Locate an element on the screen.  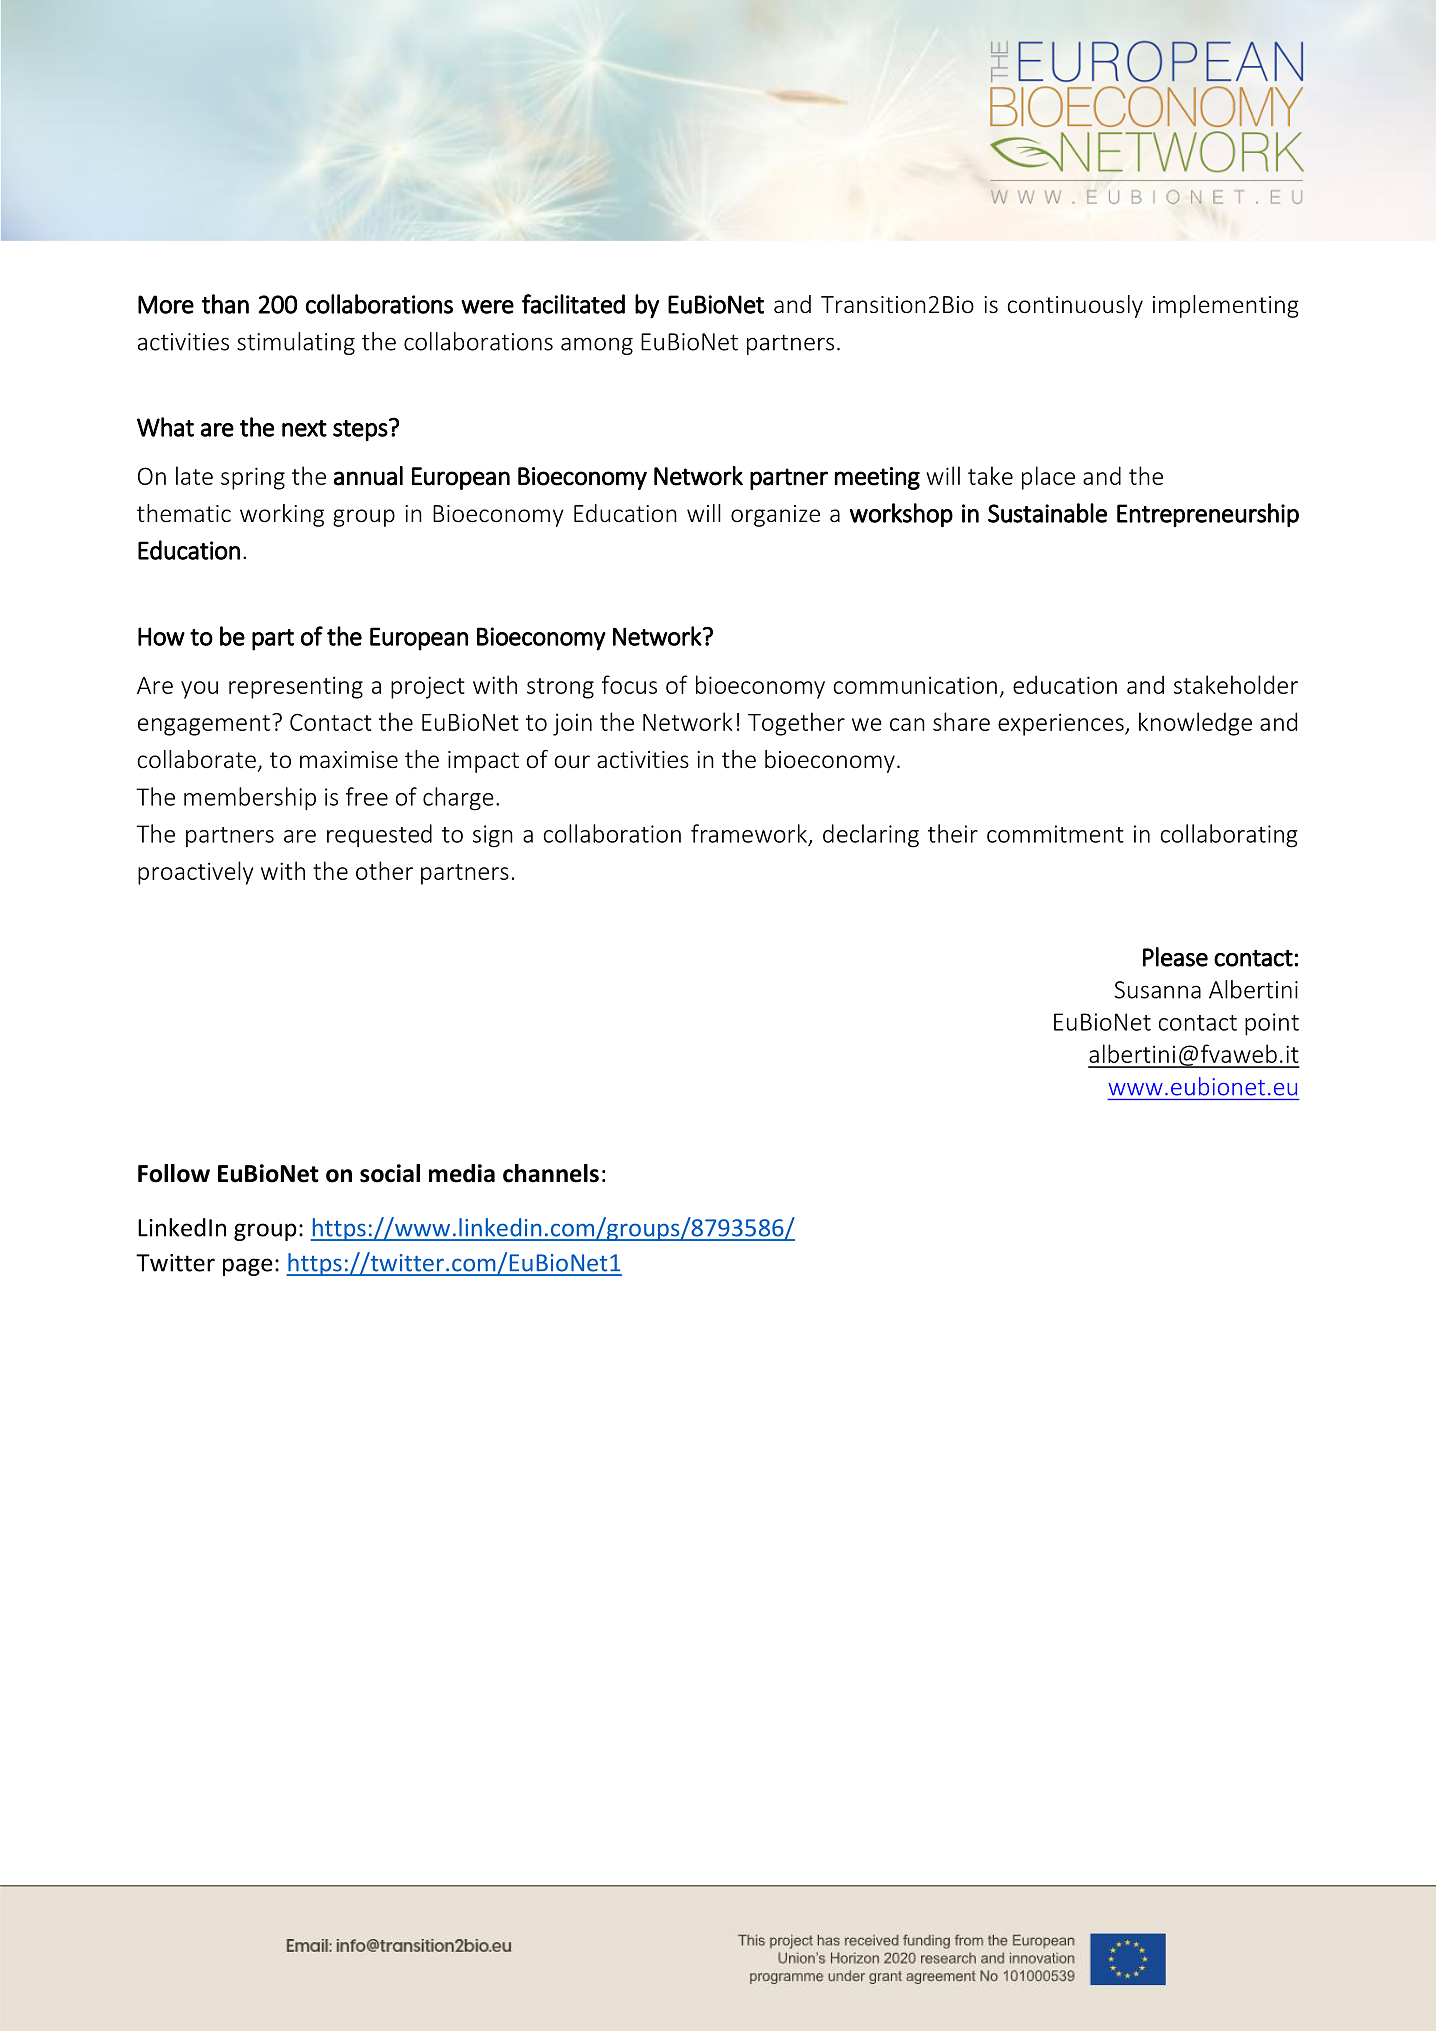
point is located at coordinates (1272, 1024).
